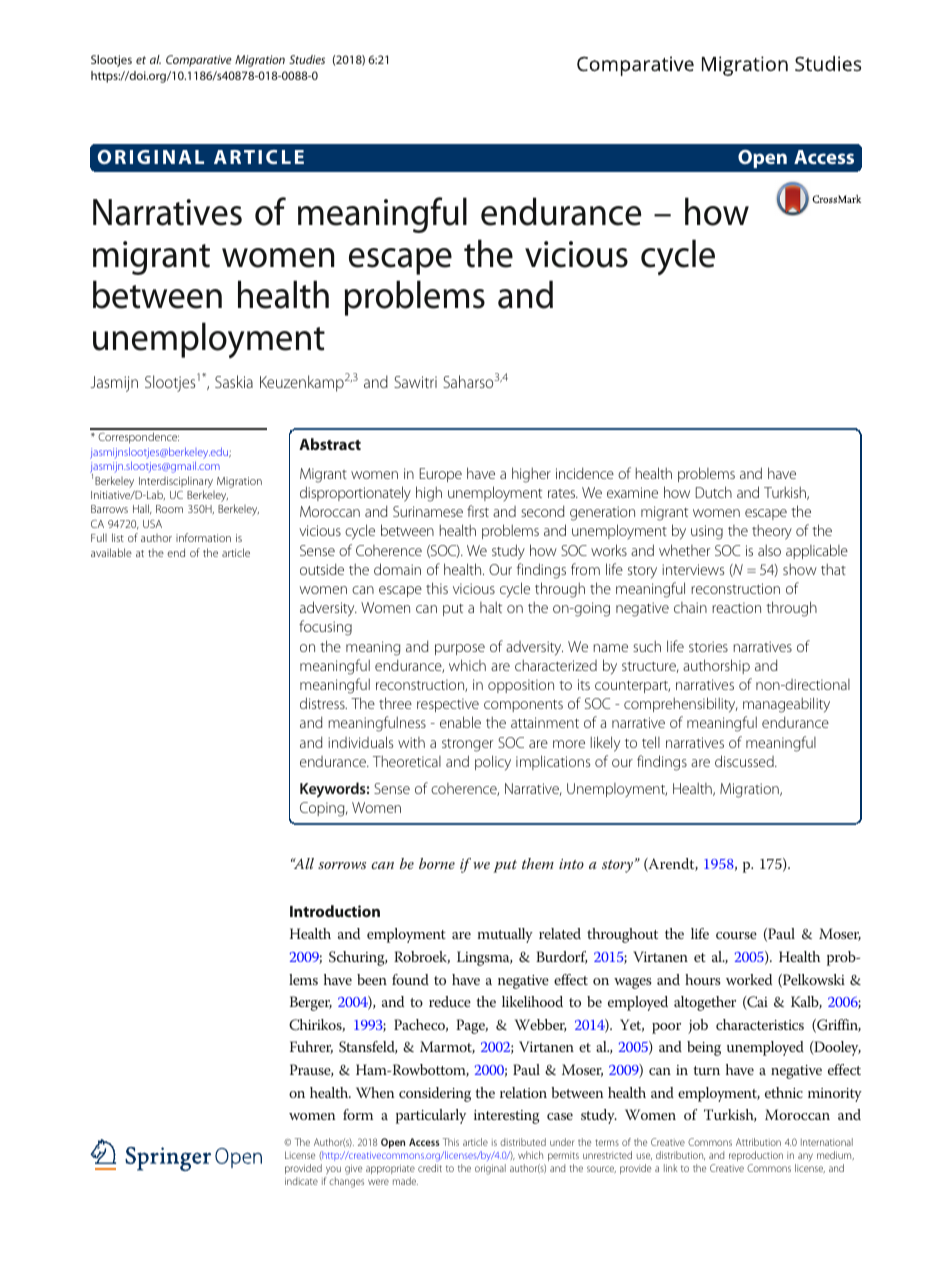  What do you see at coordinates (756, 1156) in the screenshot?
I see `reproduction` at bounding box center [756, 1156].
